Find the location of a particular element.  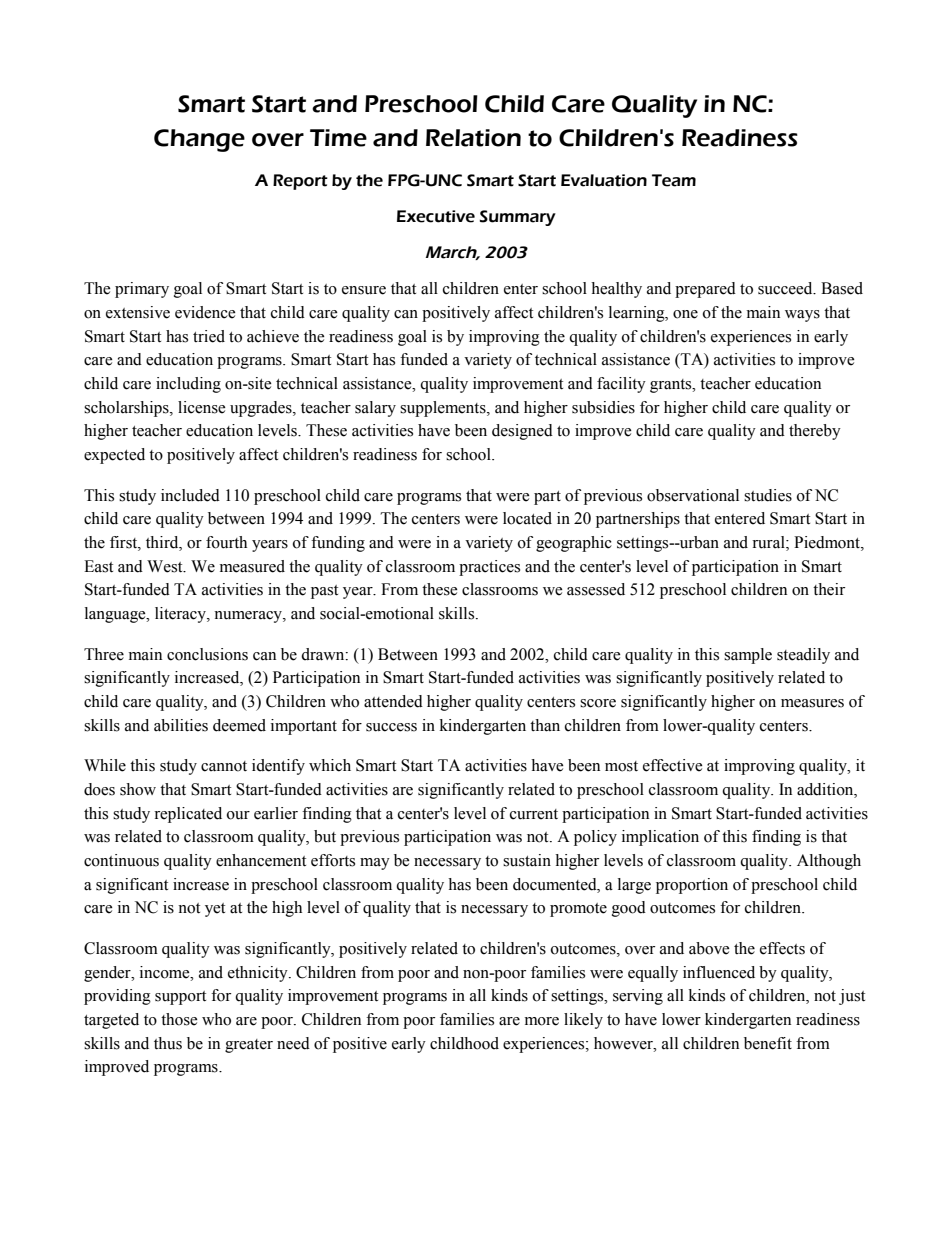

more is located at coordinates (542, 1021).
